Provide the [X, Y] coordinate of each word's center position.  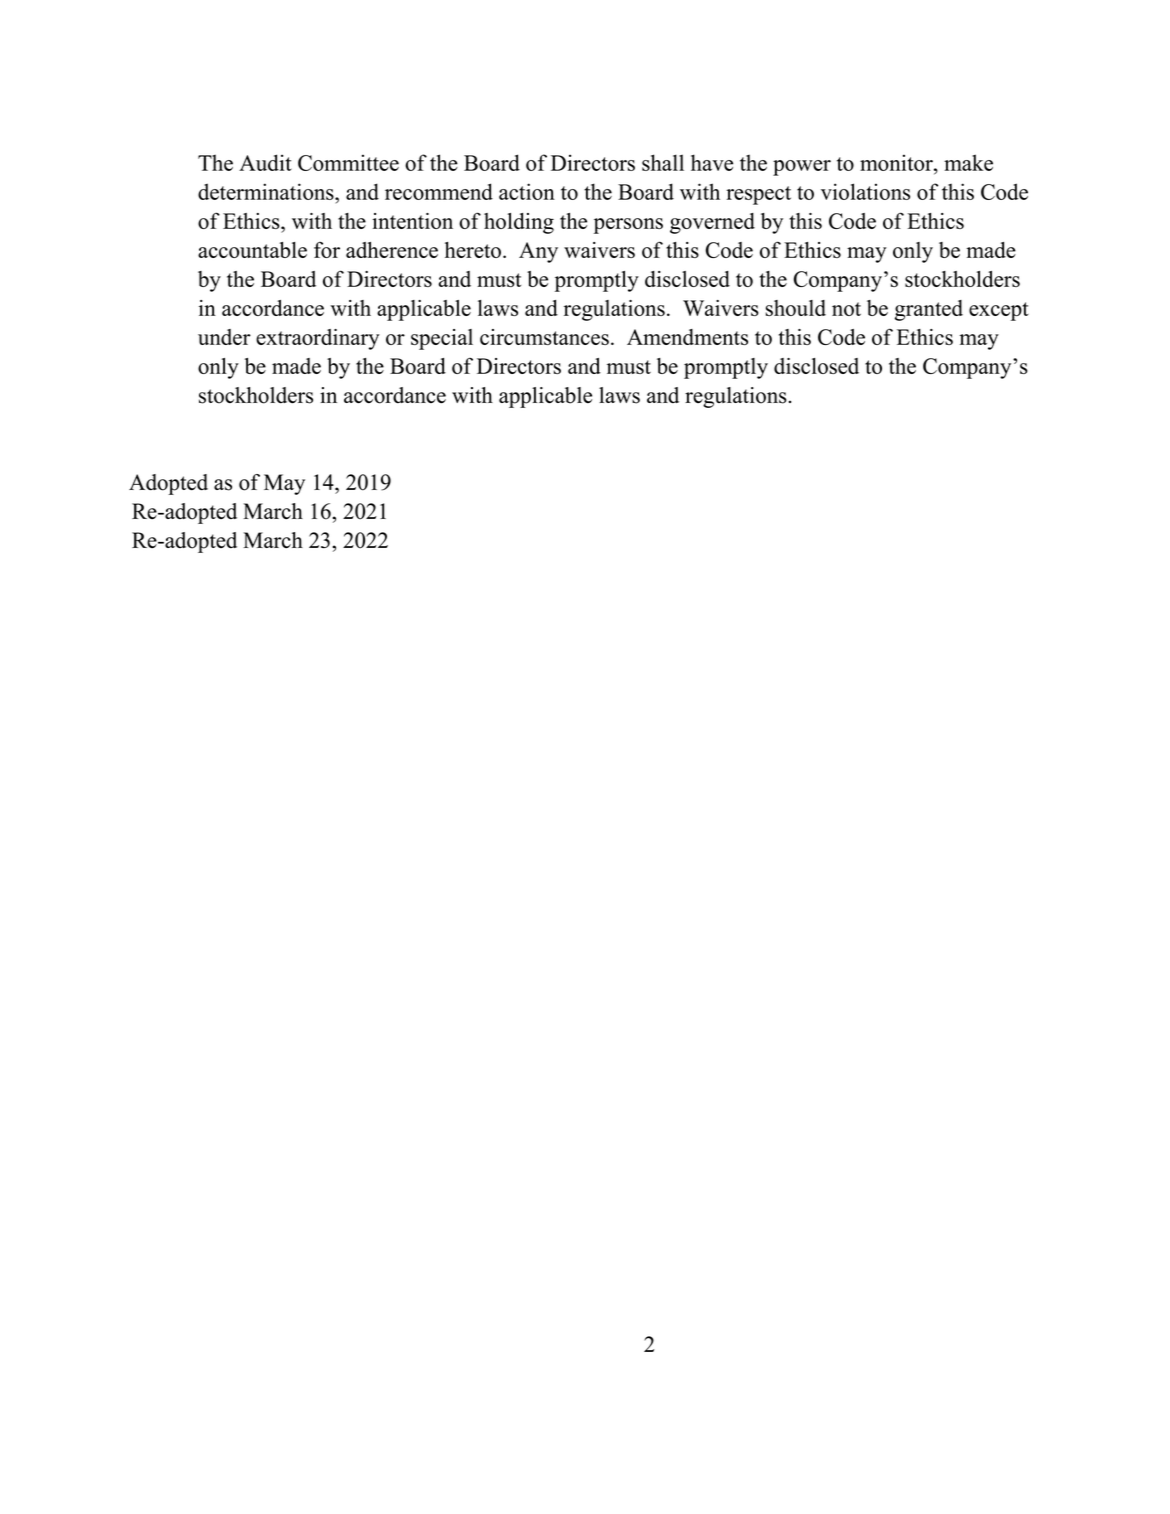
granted [929, 310]
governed [712, 223]
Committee [348, 162]
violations [865, 191]
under [224, 337]
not [846, 309]
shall [663, 162]
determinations [267, 191]
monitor [897, 162]
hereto [473, 250]
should [795, 308]
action [527, 191]
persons [628, 226]
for [327, 250]
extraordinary [318, 339]
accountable [252, 250]
